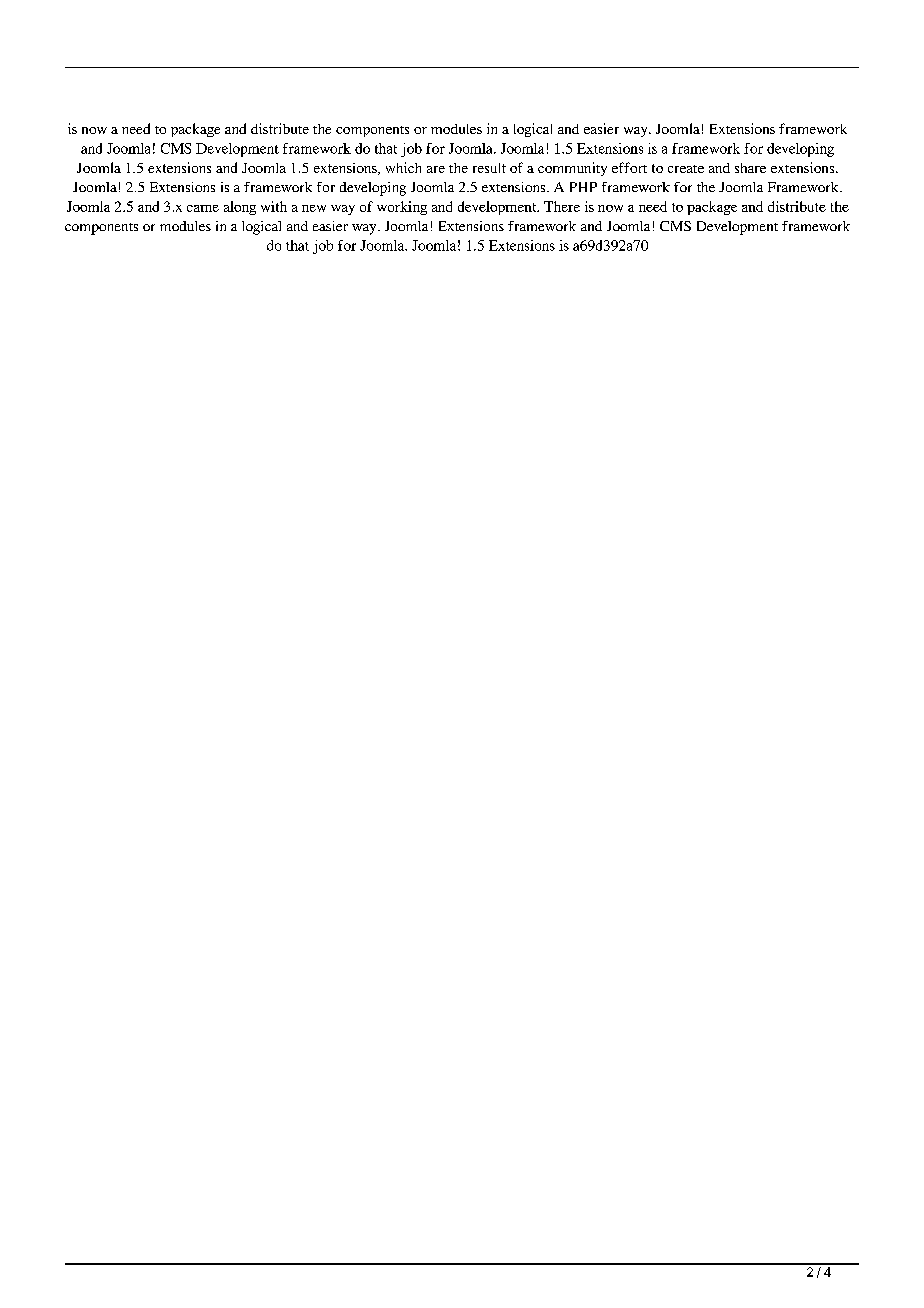  I want to click on create, so click(686, 169).
